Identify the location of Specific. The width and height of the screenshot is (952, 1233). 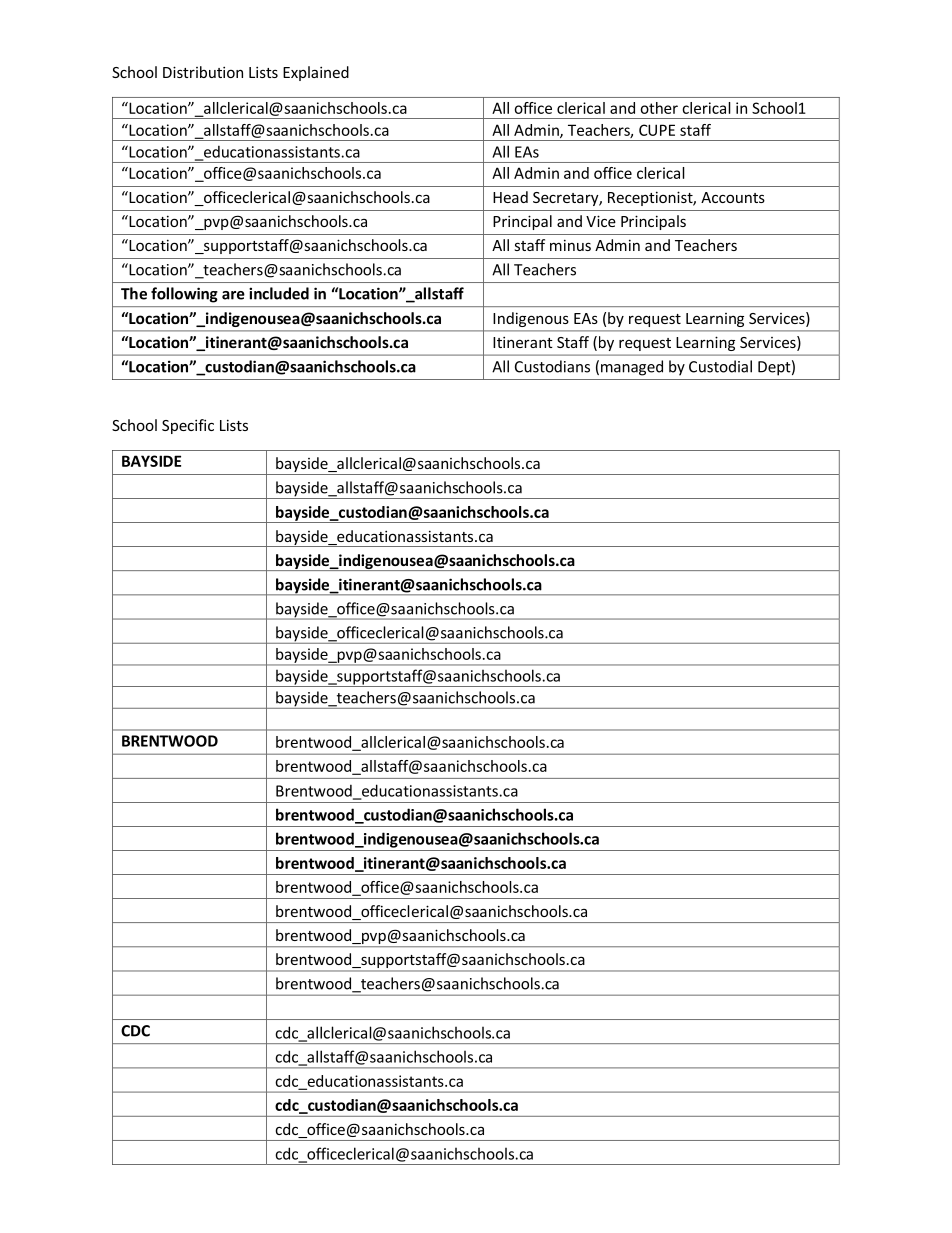
(188, 426).
